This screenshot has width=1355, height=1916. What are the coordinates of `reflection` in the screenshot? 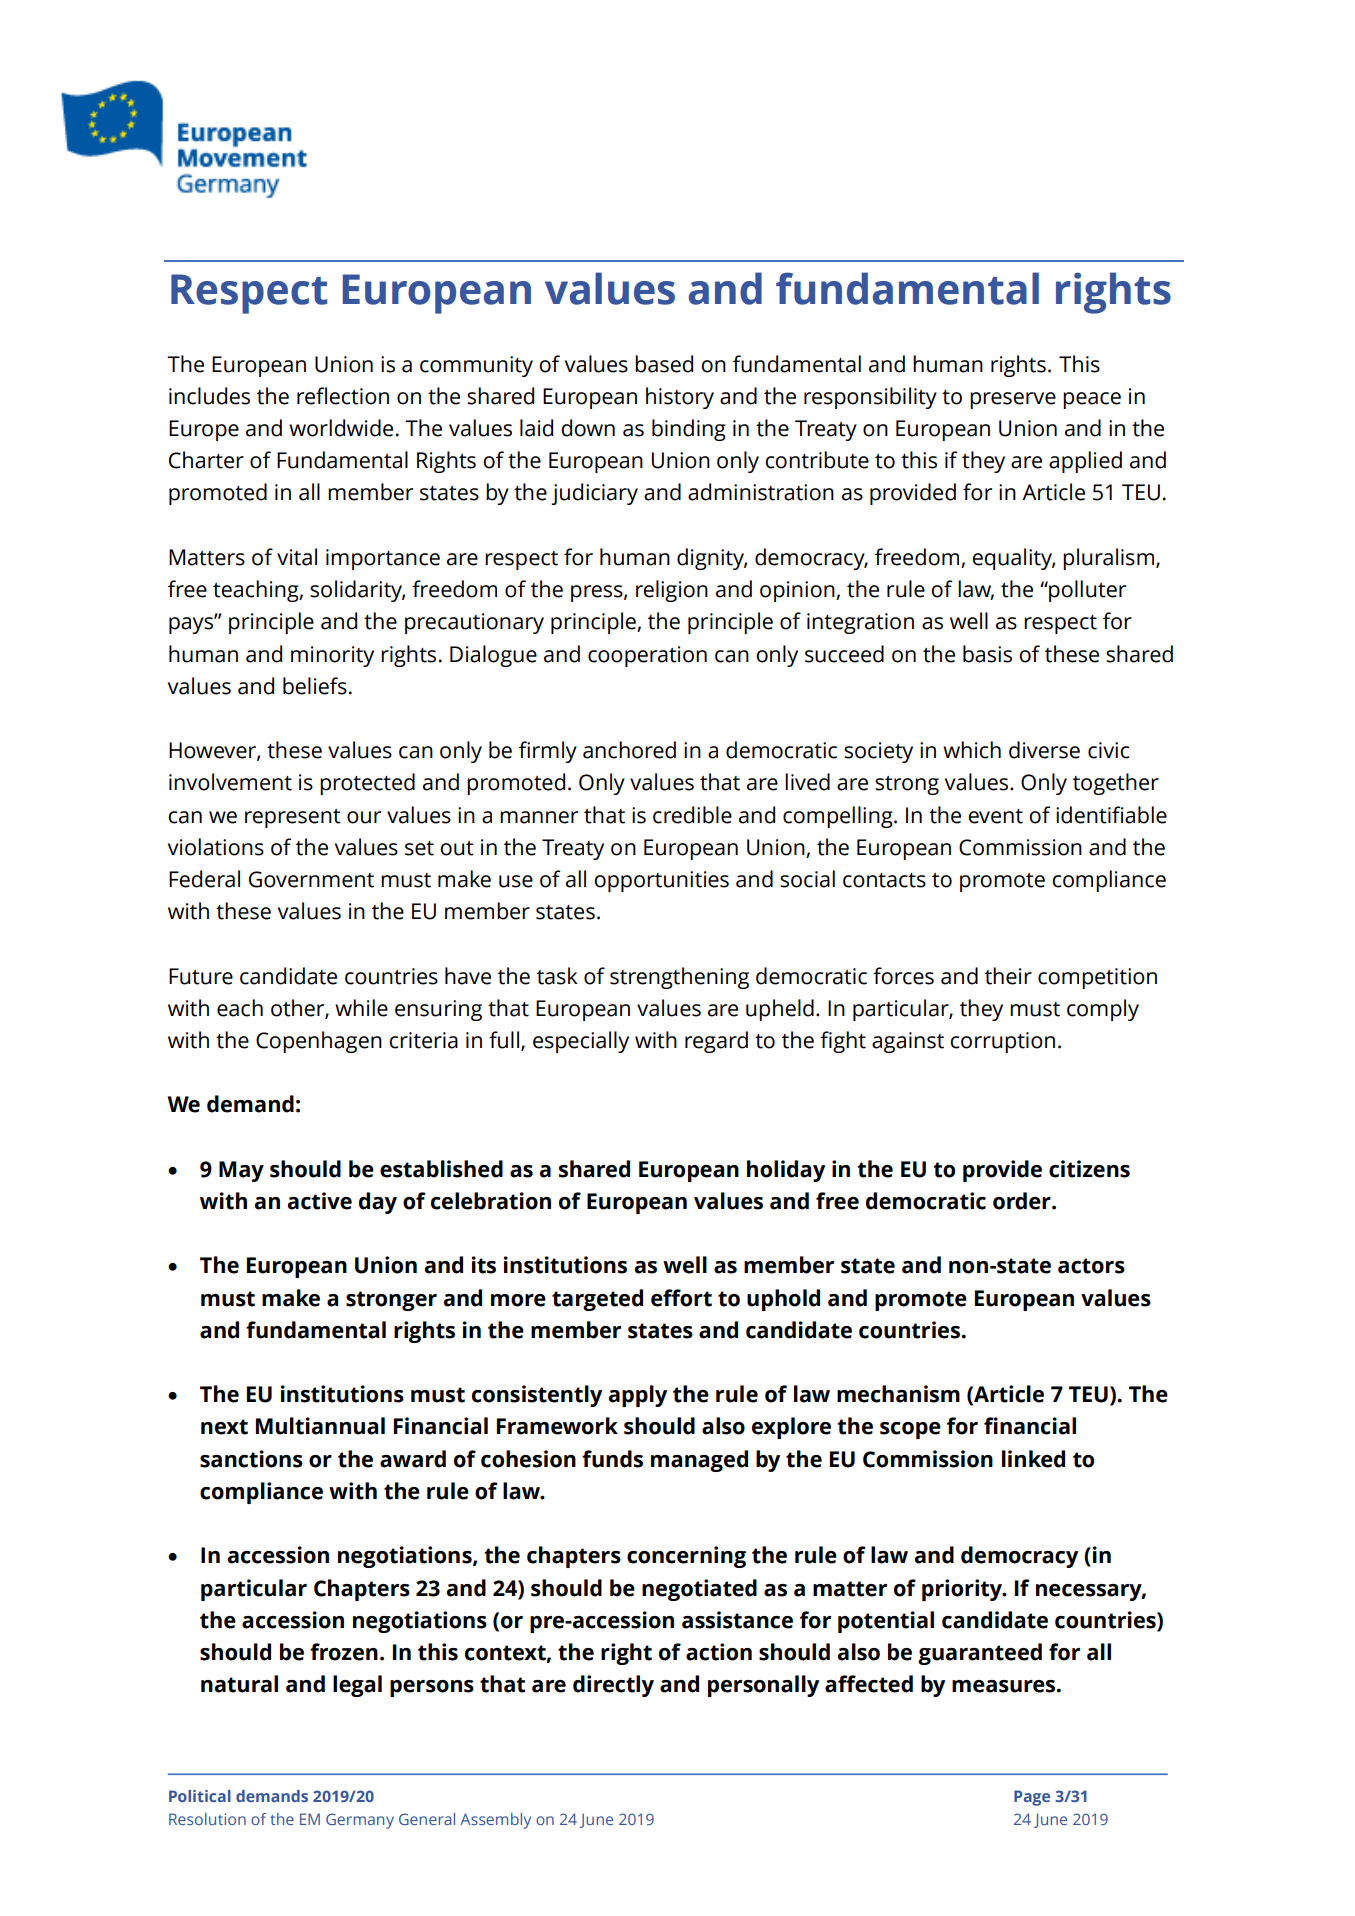 It's located at (343, 396).
